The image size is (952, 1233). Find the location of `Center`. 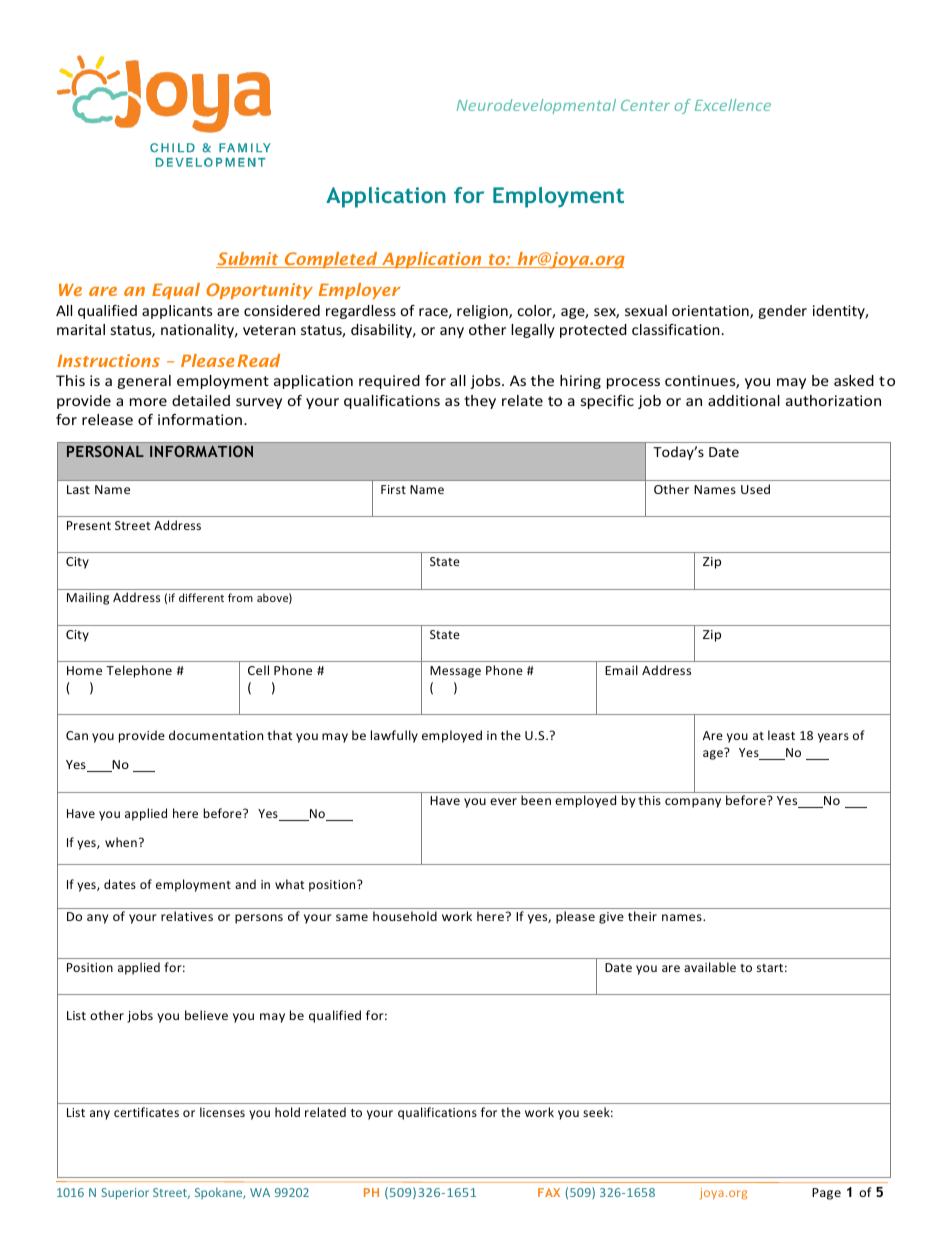

Center is located at coordinates (645, 105).
